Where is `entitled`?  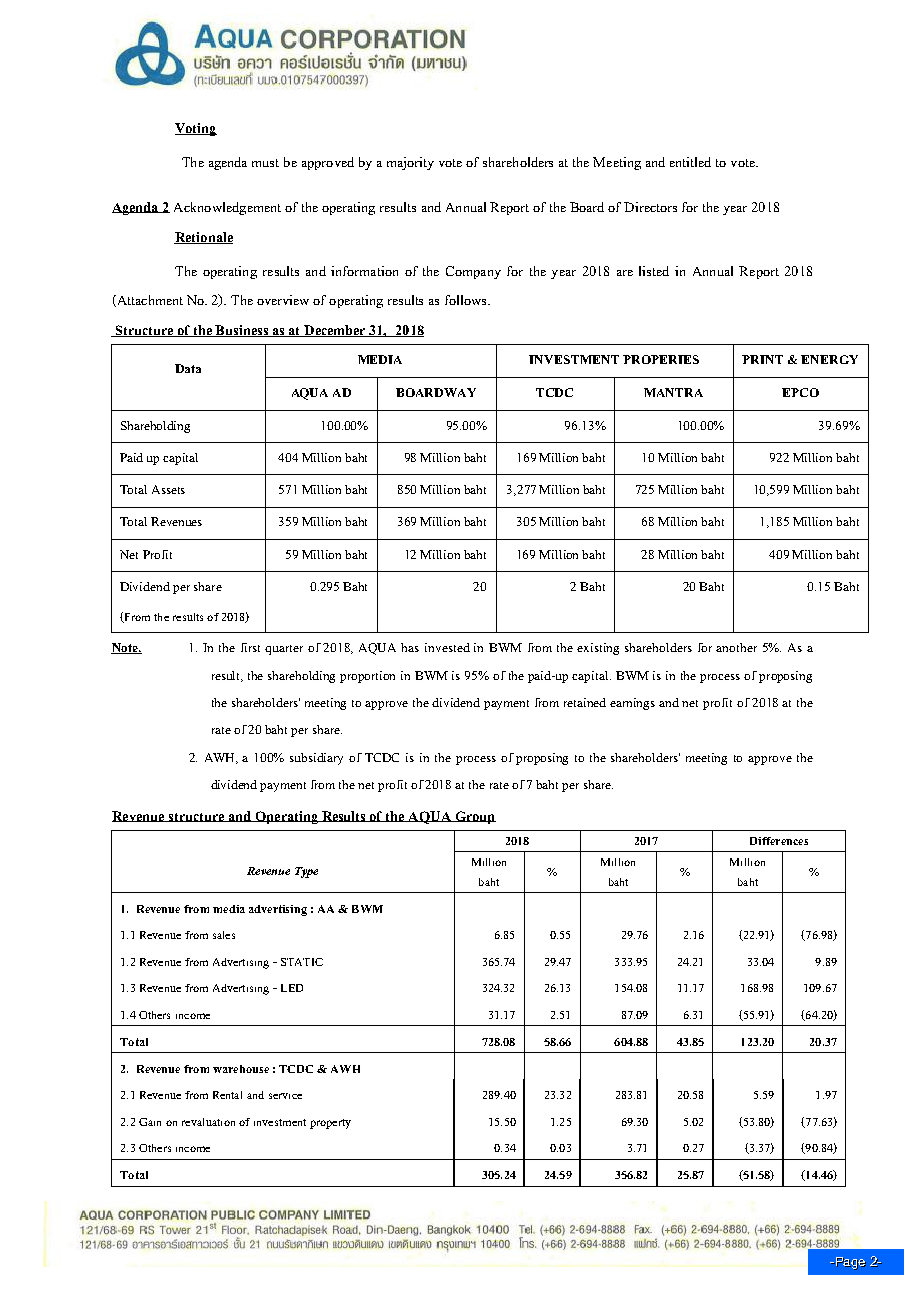 entitled is located at coordinates (690, 162).
